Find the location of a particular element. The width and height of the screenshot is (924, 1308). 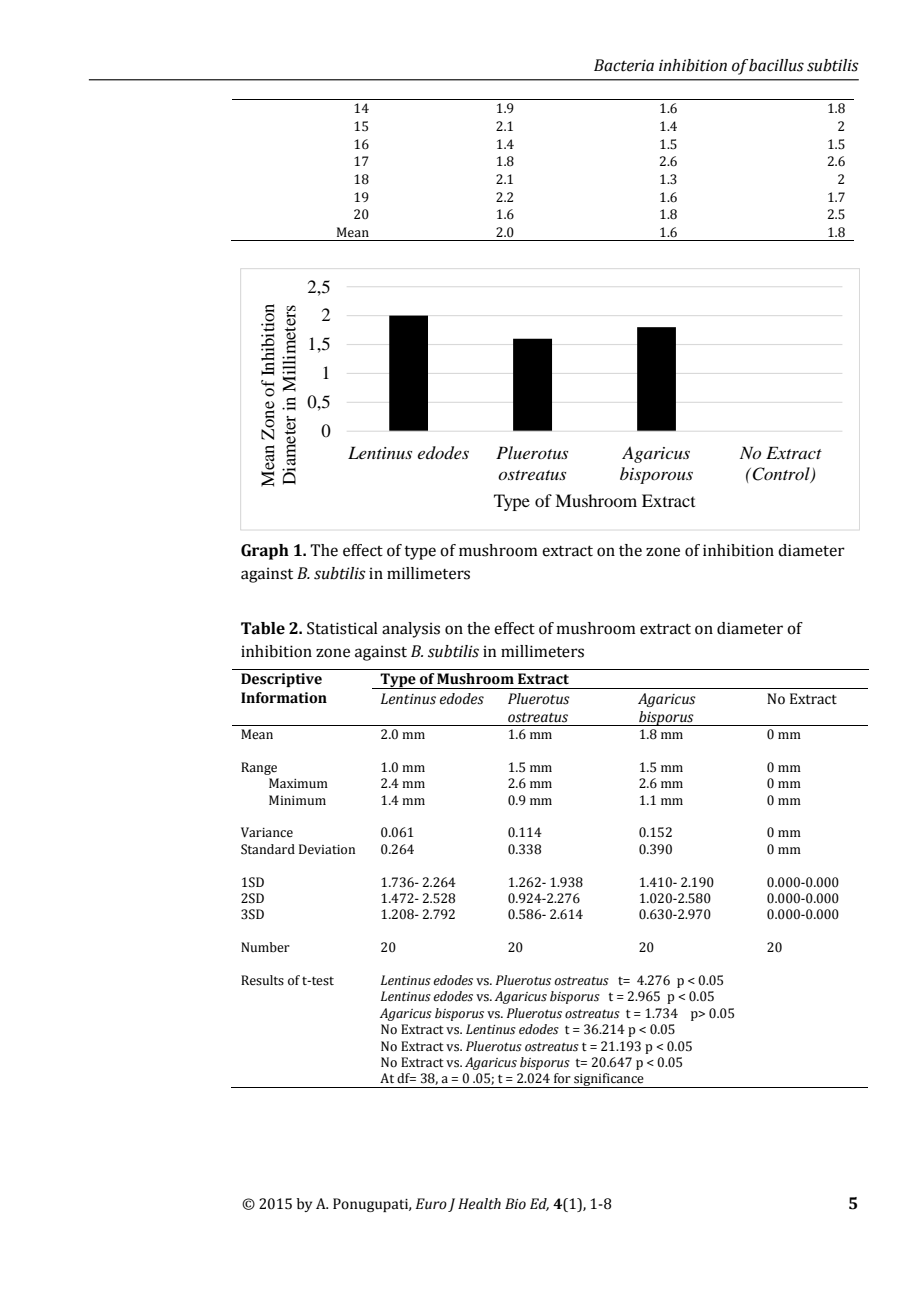

analysis is located at coordinates (411, 630).
